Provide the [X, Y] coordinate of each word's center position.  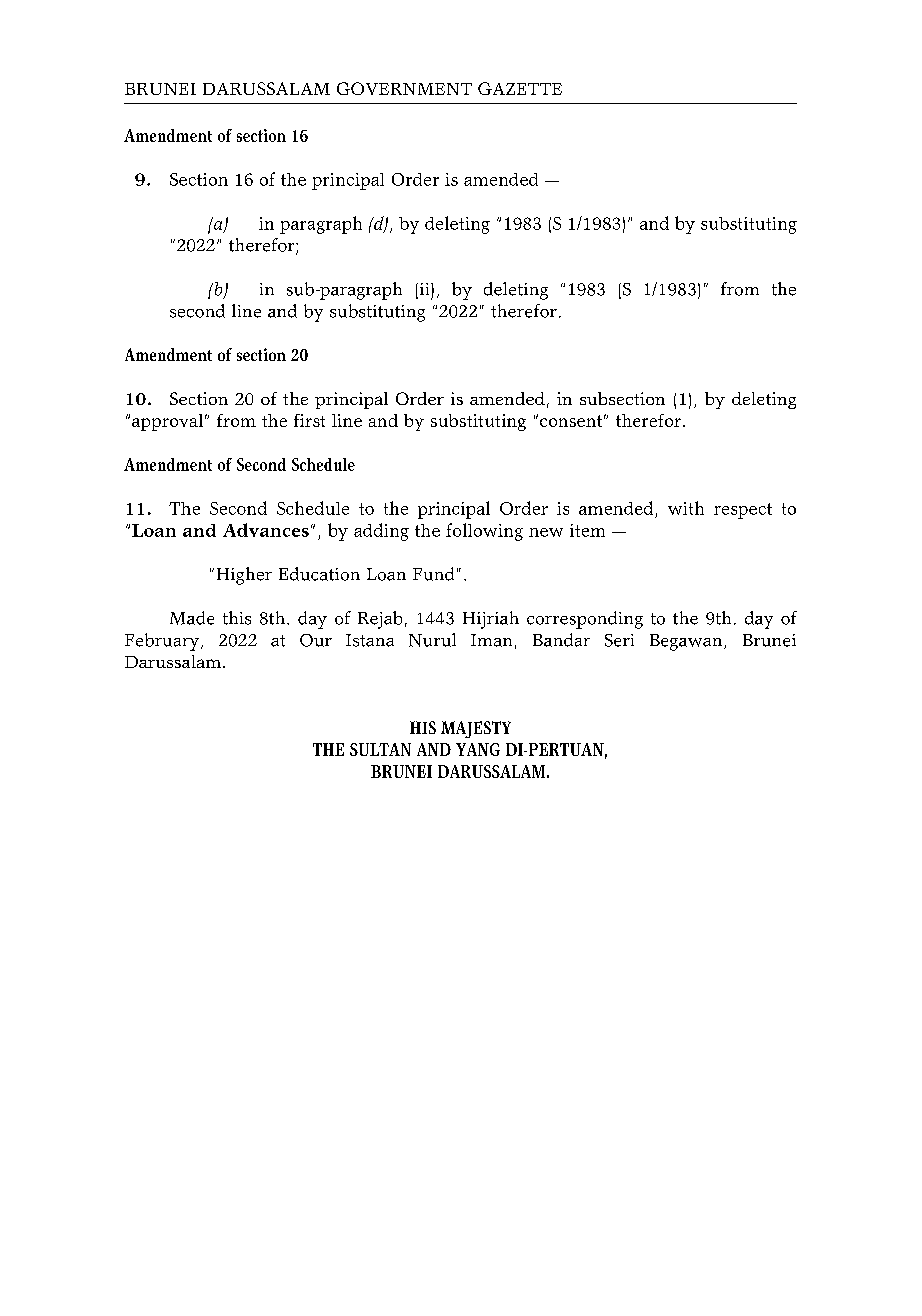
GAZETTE [520, 88]
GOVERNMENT [404, 88]
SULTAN [380, 749]
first [309, 420]
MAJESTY [476, 729]
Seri [619, 640]
